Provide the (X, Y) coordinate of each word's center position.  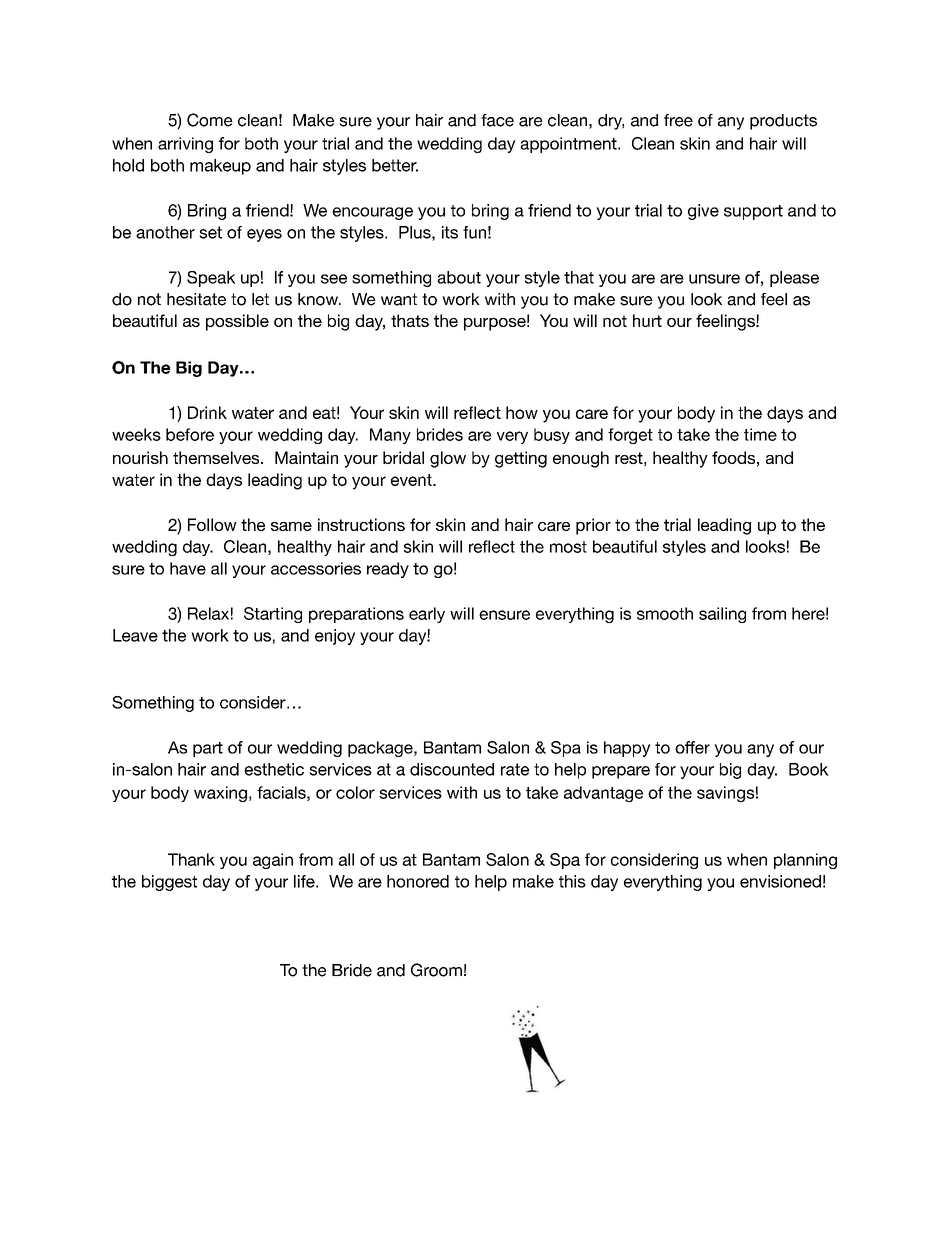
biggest (169, 883)
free (678, 120)
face (497, 120)
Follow (212, 524)
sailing (722, 615)
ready (388, 570)
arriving (185, 145)
